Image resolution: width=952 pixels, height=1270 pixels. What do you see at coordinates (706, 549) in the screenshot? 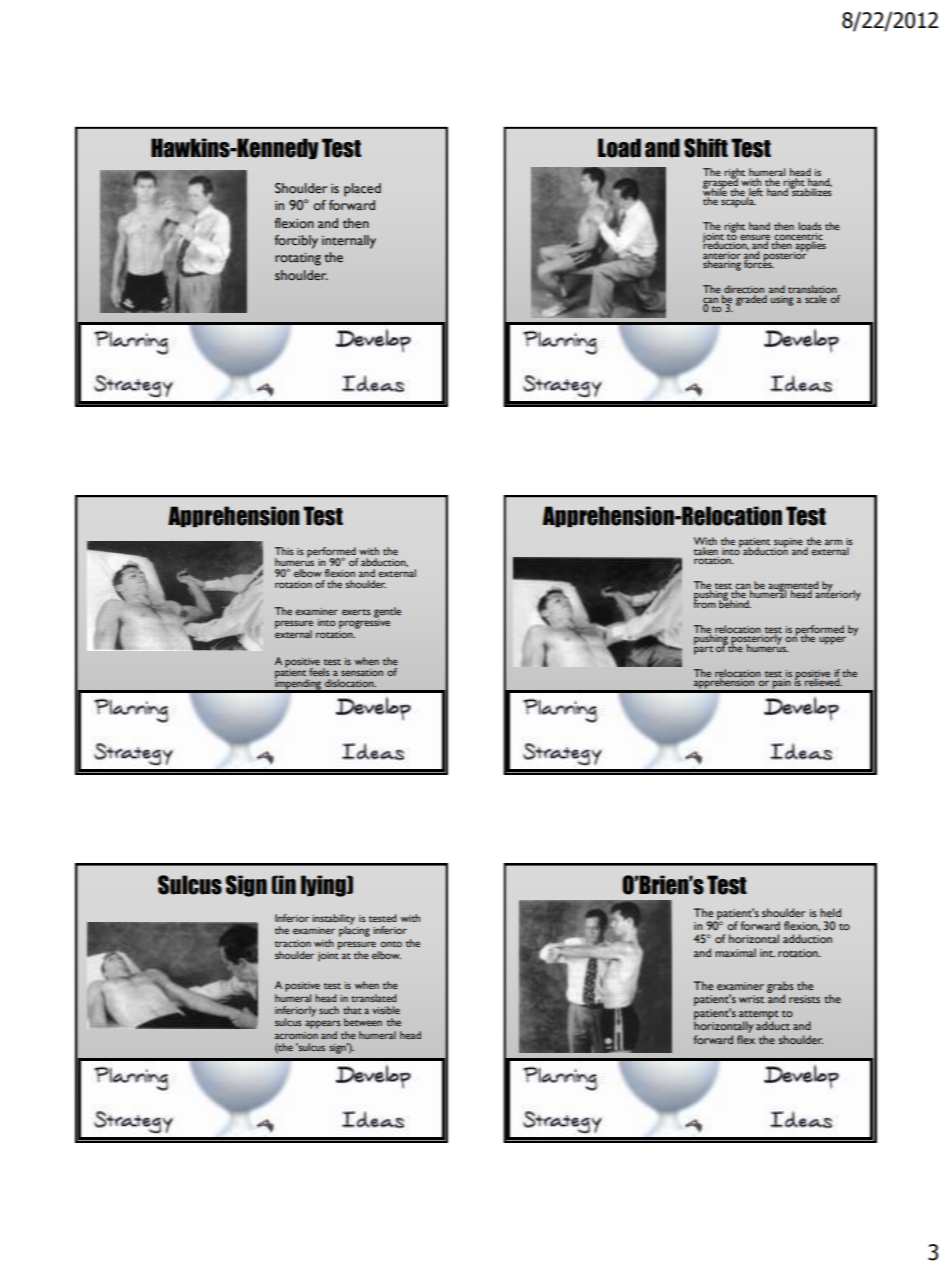
I see `taken` at bounding box center [706, 549].
